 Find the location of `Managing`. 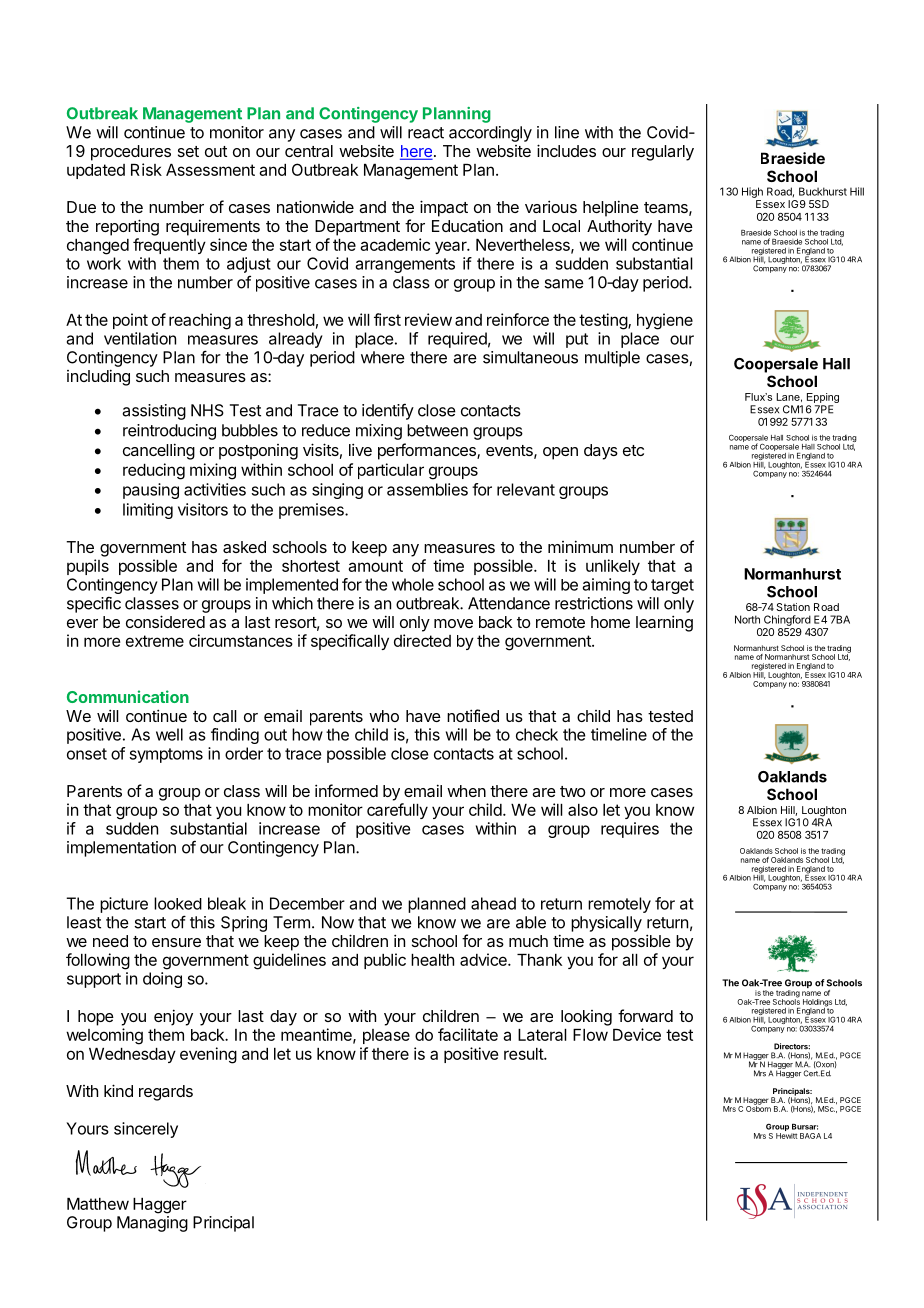

Managing is located at coordinates (152, 1224).
